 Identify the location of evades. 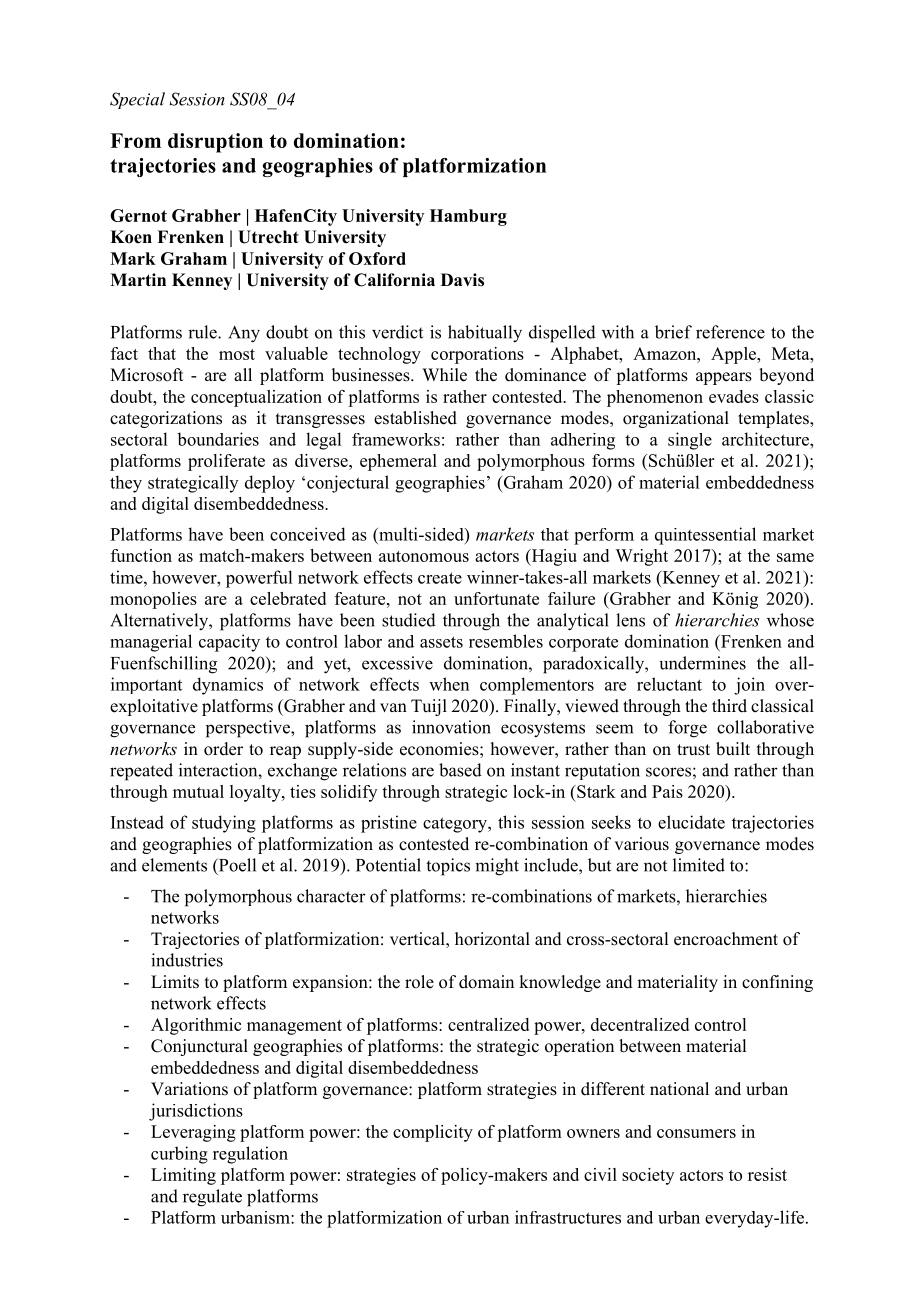
(734, 396).
